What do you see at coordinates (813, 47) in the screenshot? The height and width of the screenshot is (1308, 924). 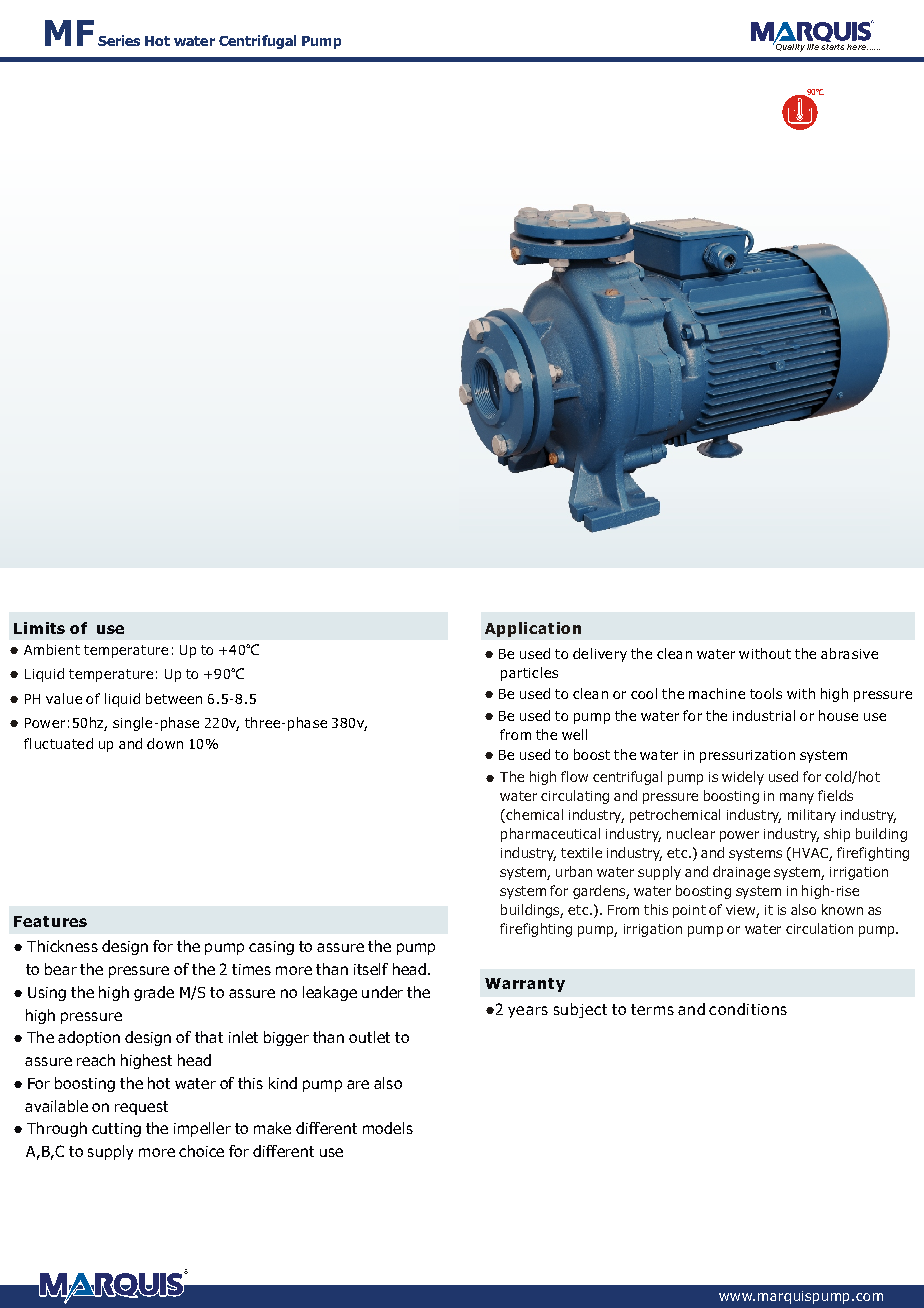 I see `life` at bounding box center [813, 47].
